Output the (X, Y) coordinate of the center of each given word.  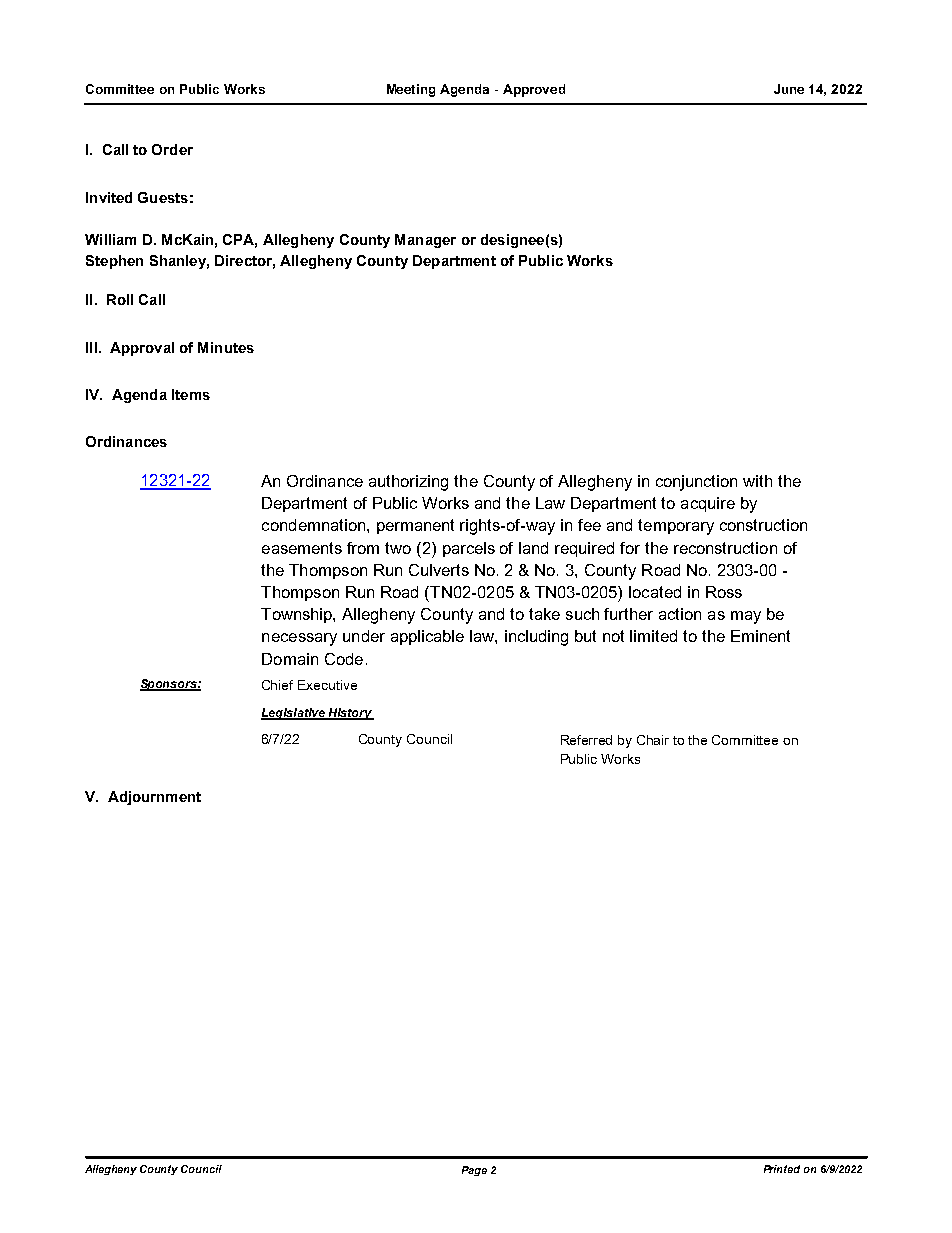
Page (474, 1171)
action (680, 614)
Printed (782, 1169)
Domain (290, 659)
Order (172, 149)
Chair (653, 740)
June (789, 89)
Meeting (411, 90)
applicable (427, 637)
